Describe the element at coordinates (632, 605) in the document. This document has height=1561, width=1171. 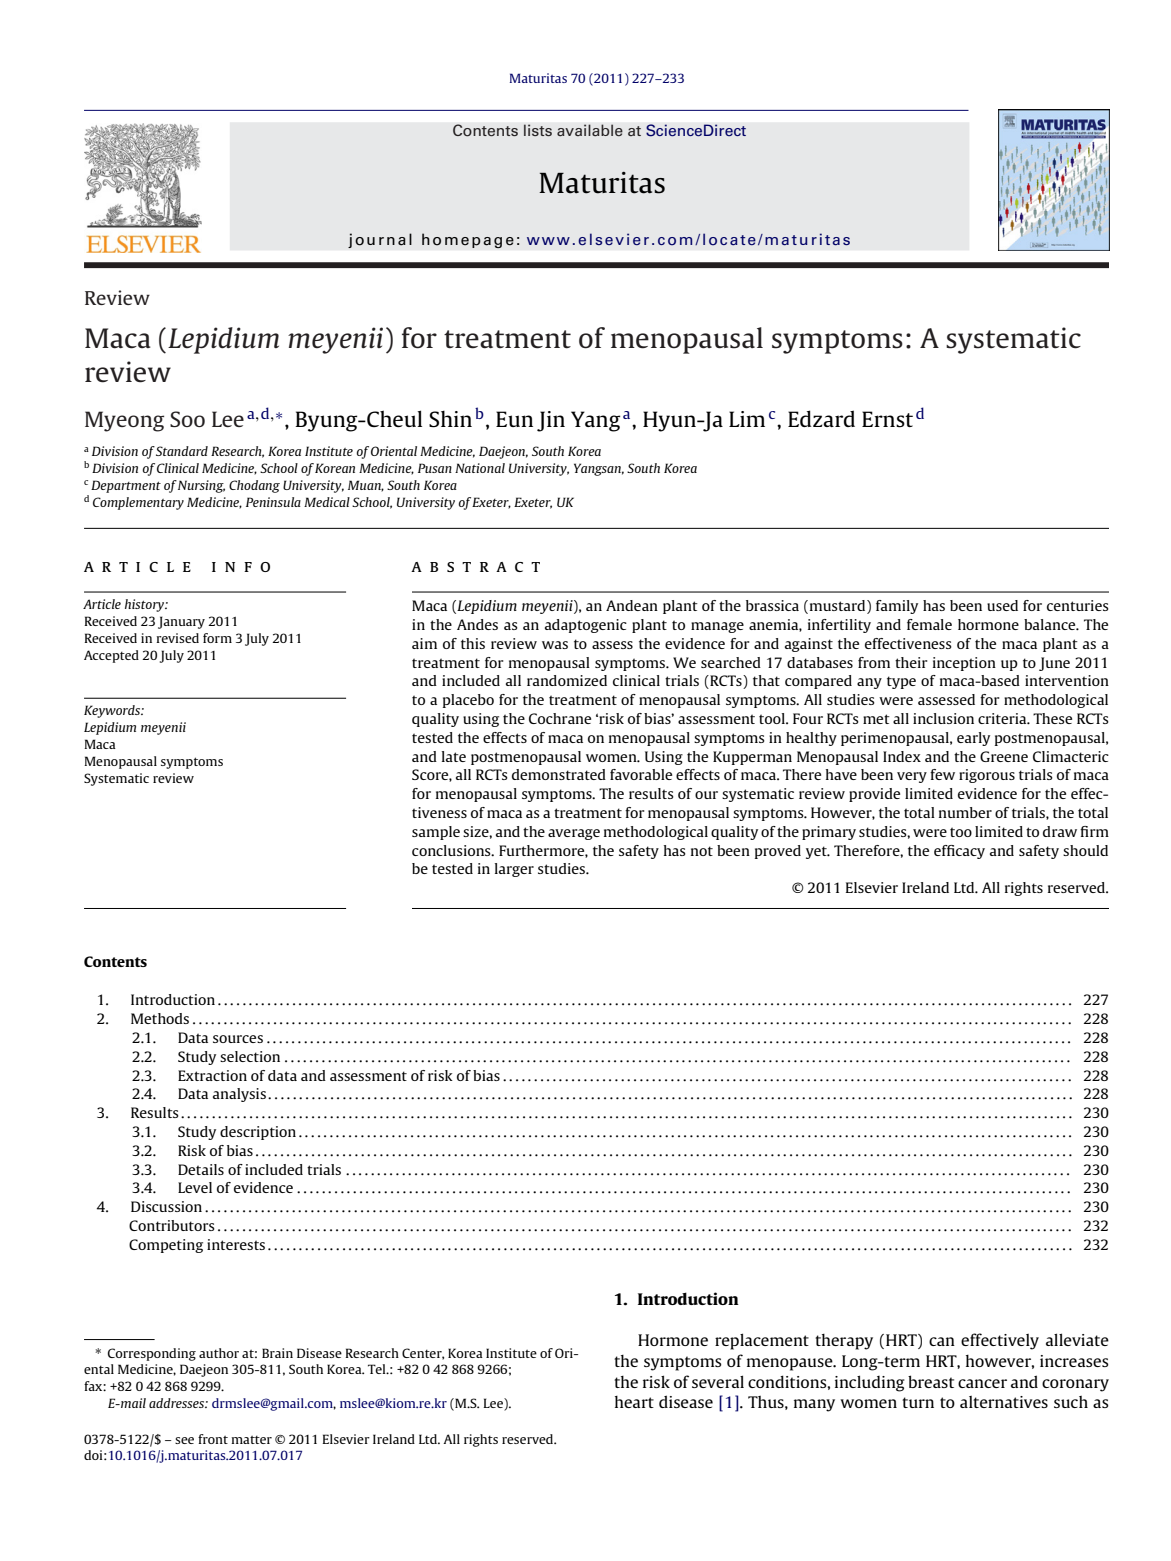
I see `Andean` at that location.
